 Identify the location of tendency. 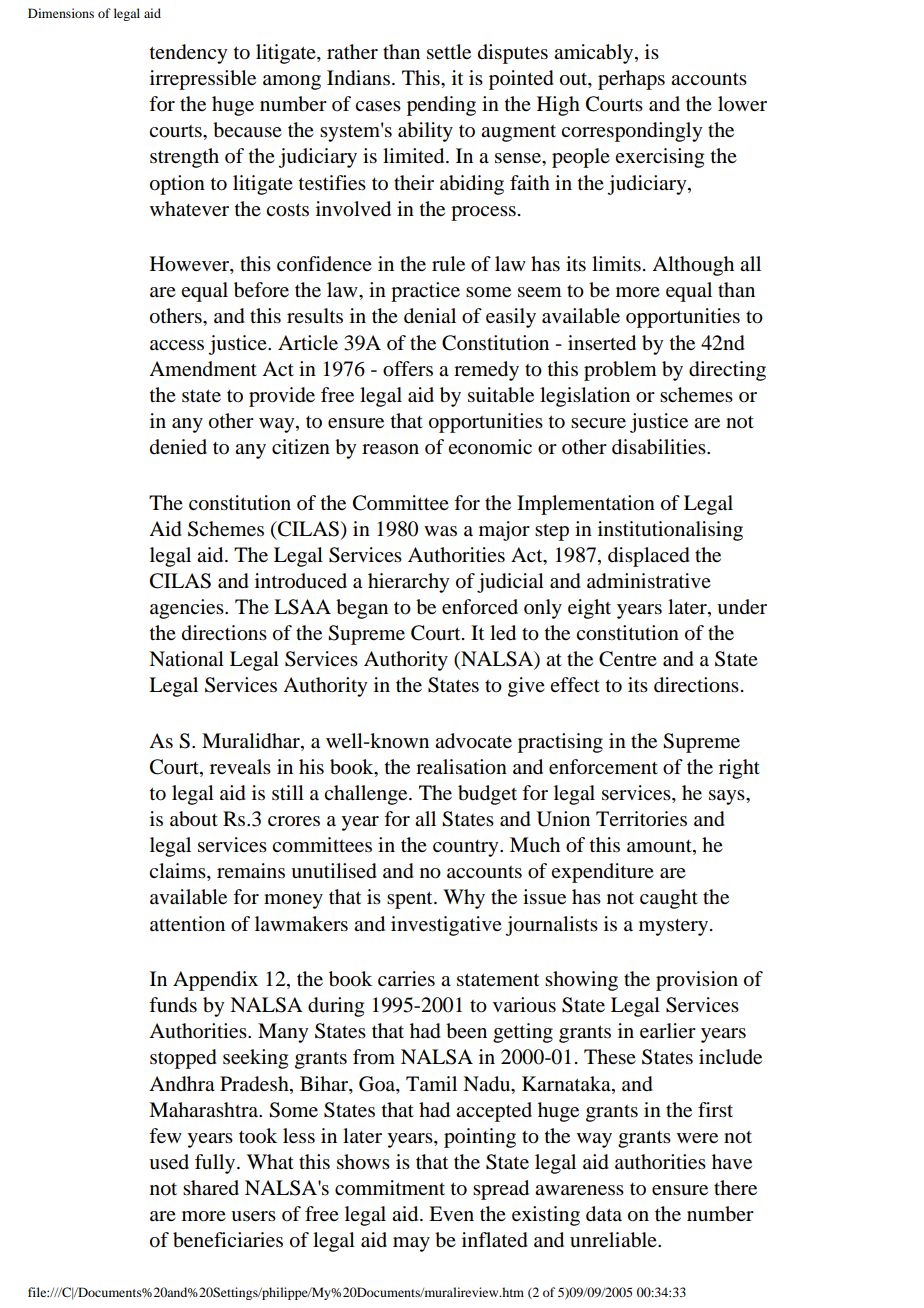
(188, 54).
